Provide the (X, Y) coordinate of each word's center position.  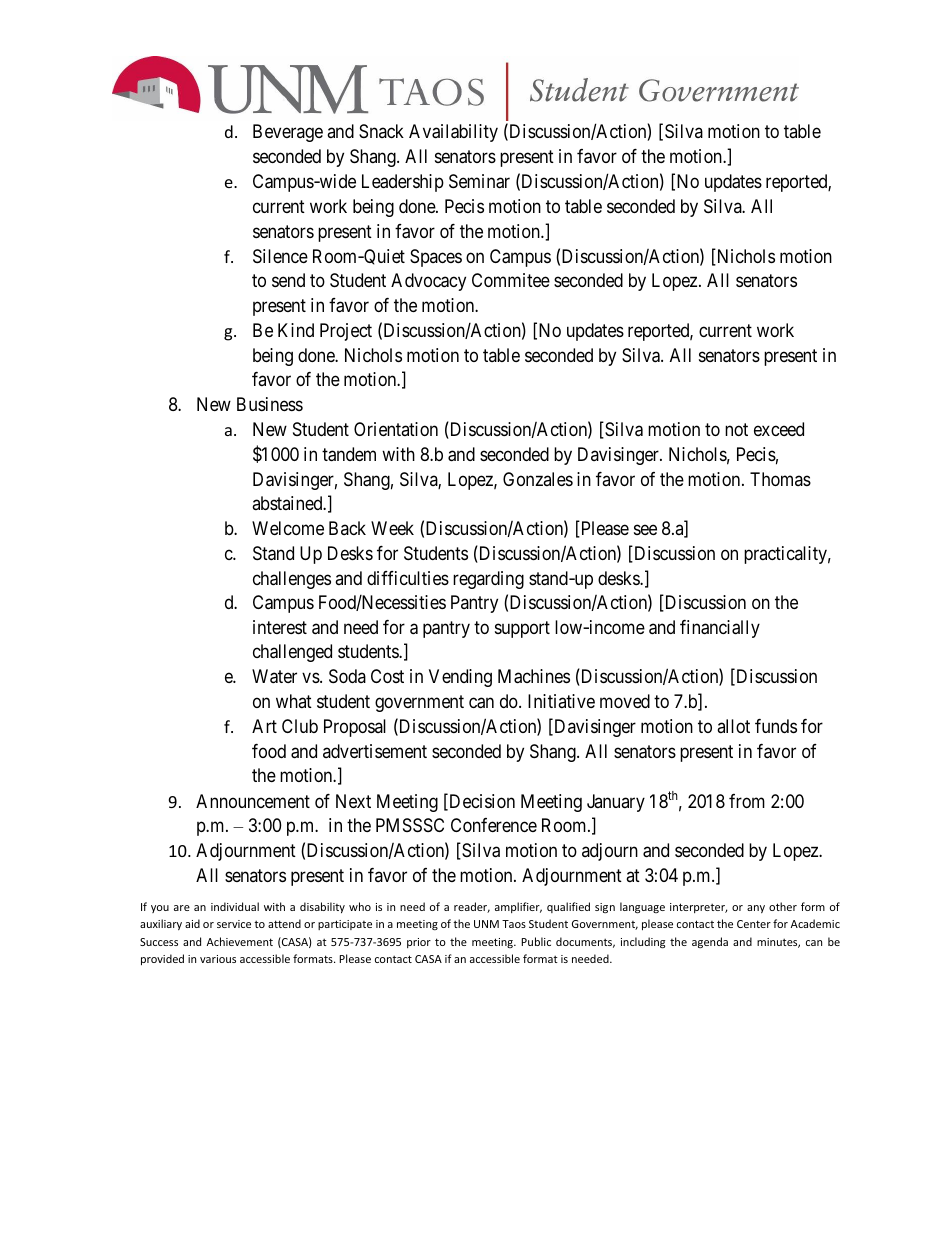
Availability (453, 133)
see (645, 529)
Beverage (288, 133)
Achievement (240, 941)
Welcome (288, 528)
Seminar (479, 181)
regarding (488, 580)
